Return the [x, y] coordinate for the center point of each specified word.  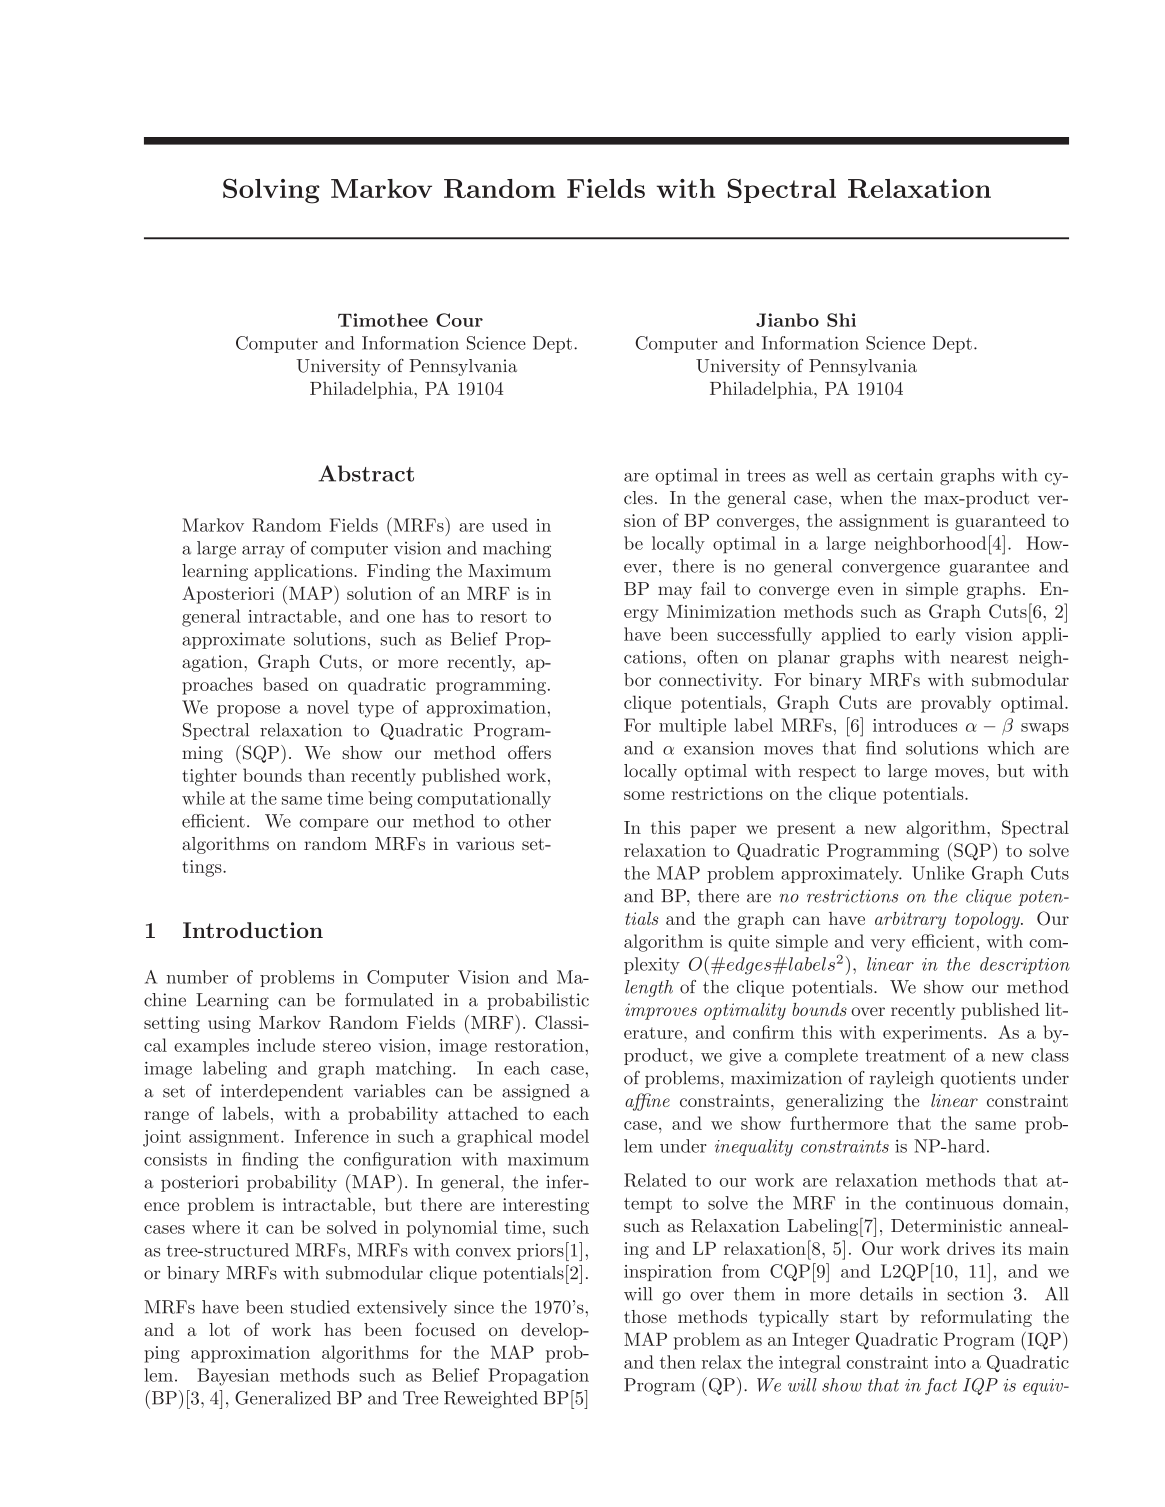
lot [219, 1329]
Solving [271, 191]
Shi [841, 320]
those [645, 1316]
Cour [459, 320]
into [950, 1362]
